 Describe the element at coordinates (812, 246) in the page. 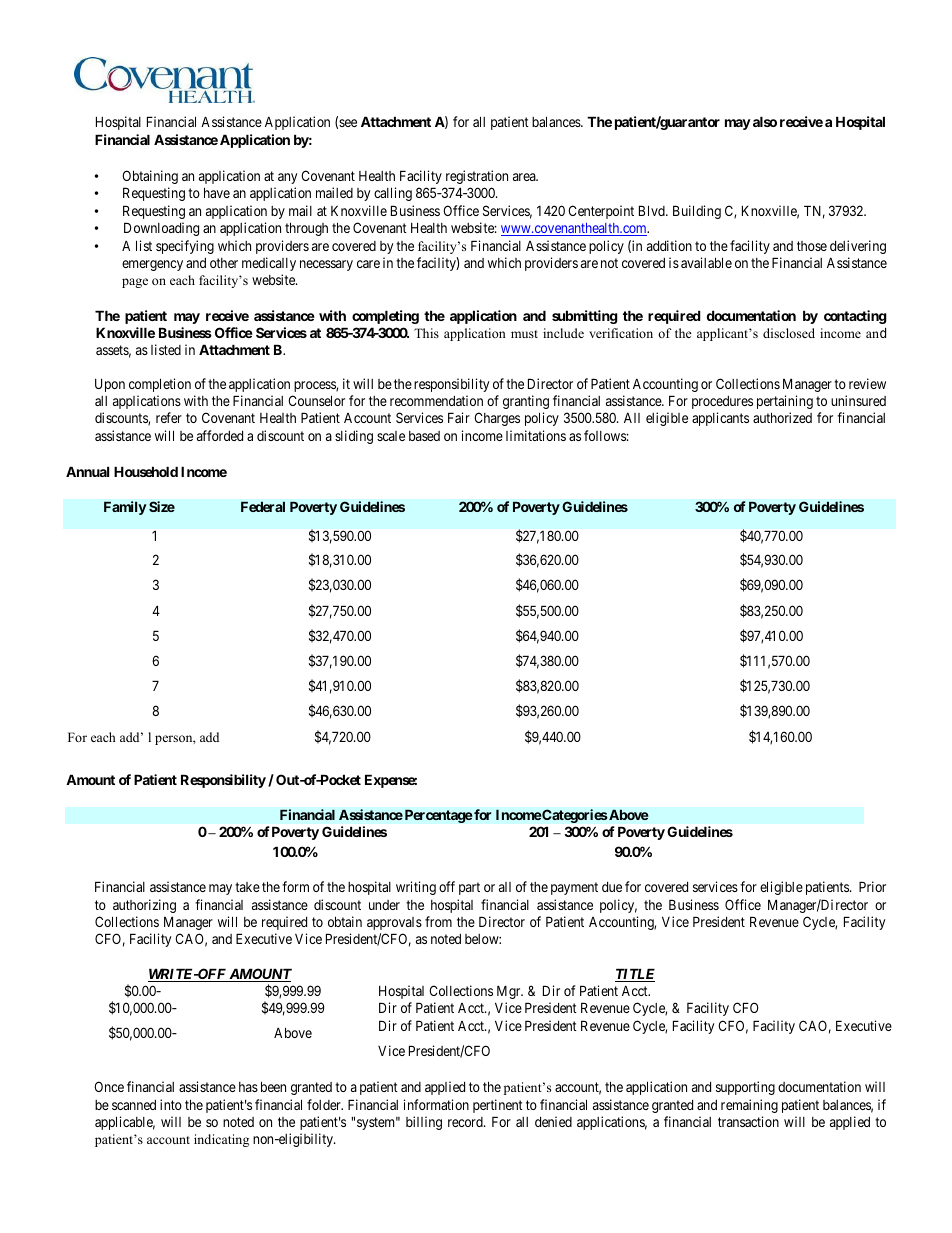

I see `those` at that location.
